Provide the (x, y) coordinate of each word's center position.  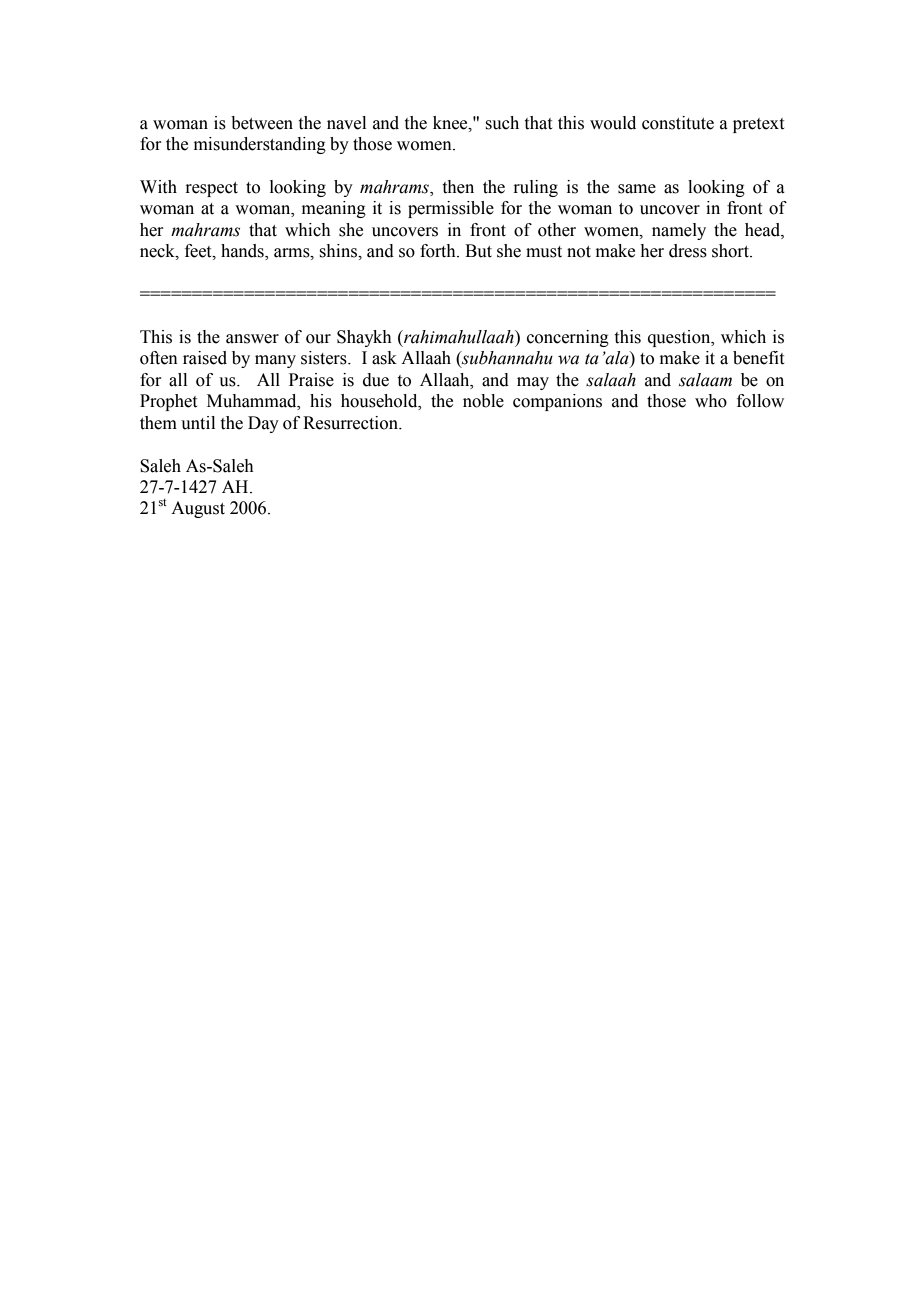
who (711, 401)
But (478, 251)
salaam (705, 380)
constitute (678, 123)
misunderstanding (260, 145)
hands (243, 252)
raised (205, 358)
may (533, 383)
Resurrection (352, 423)
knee (451, 123)
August (198, 509)
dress (688, 251)
